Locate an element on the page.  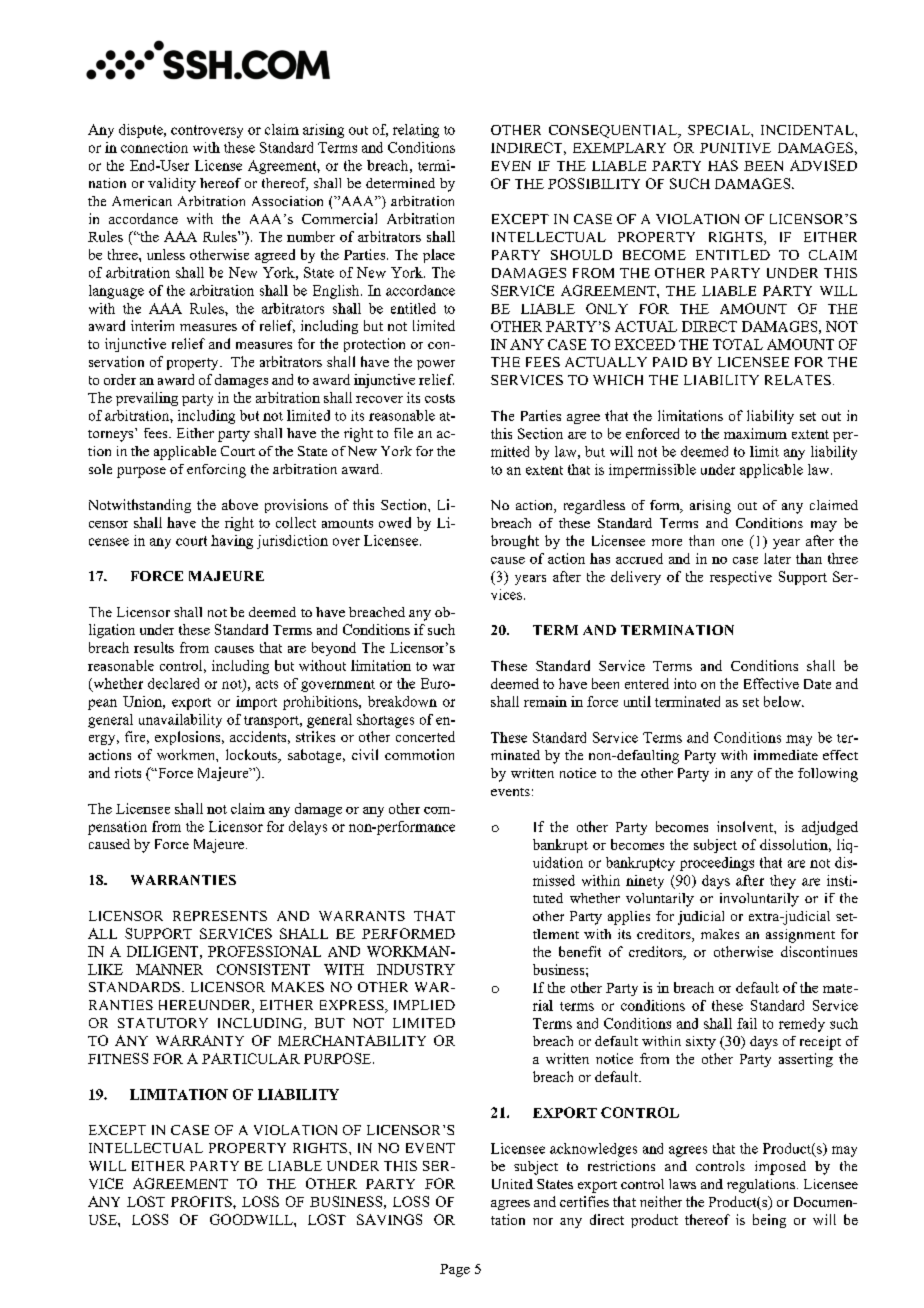
fail is located at coordinates (747, 1023).
